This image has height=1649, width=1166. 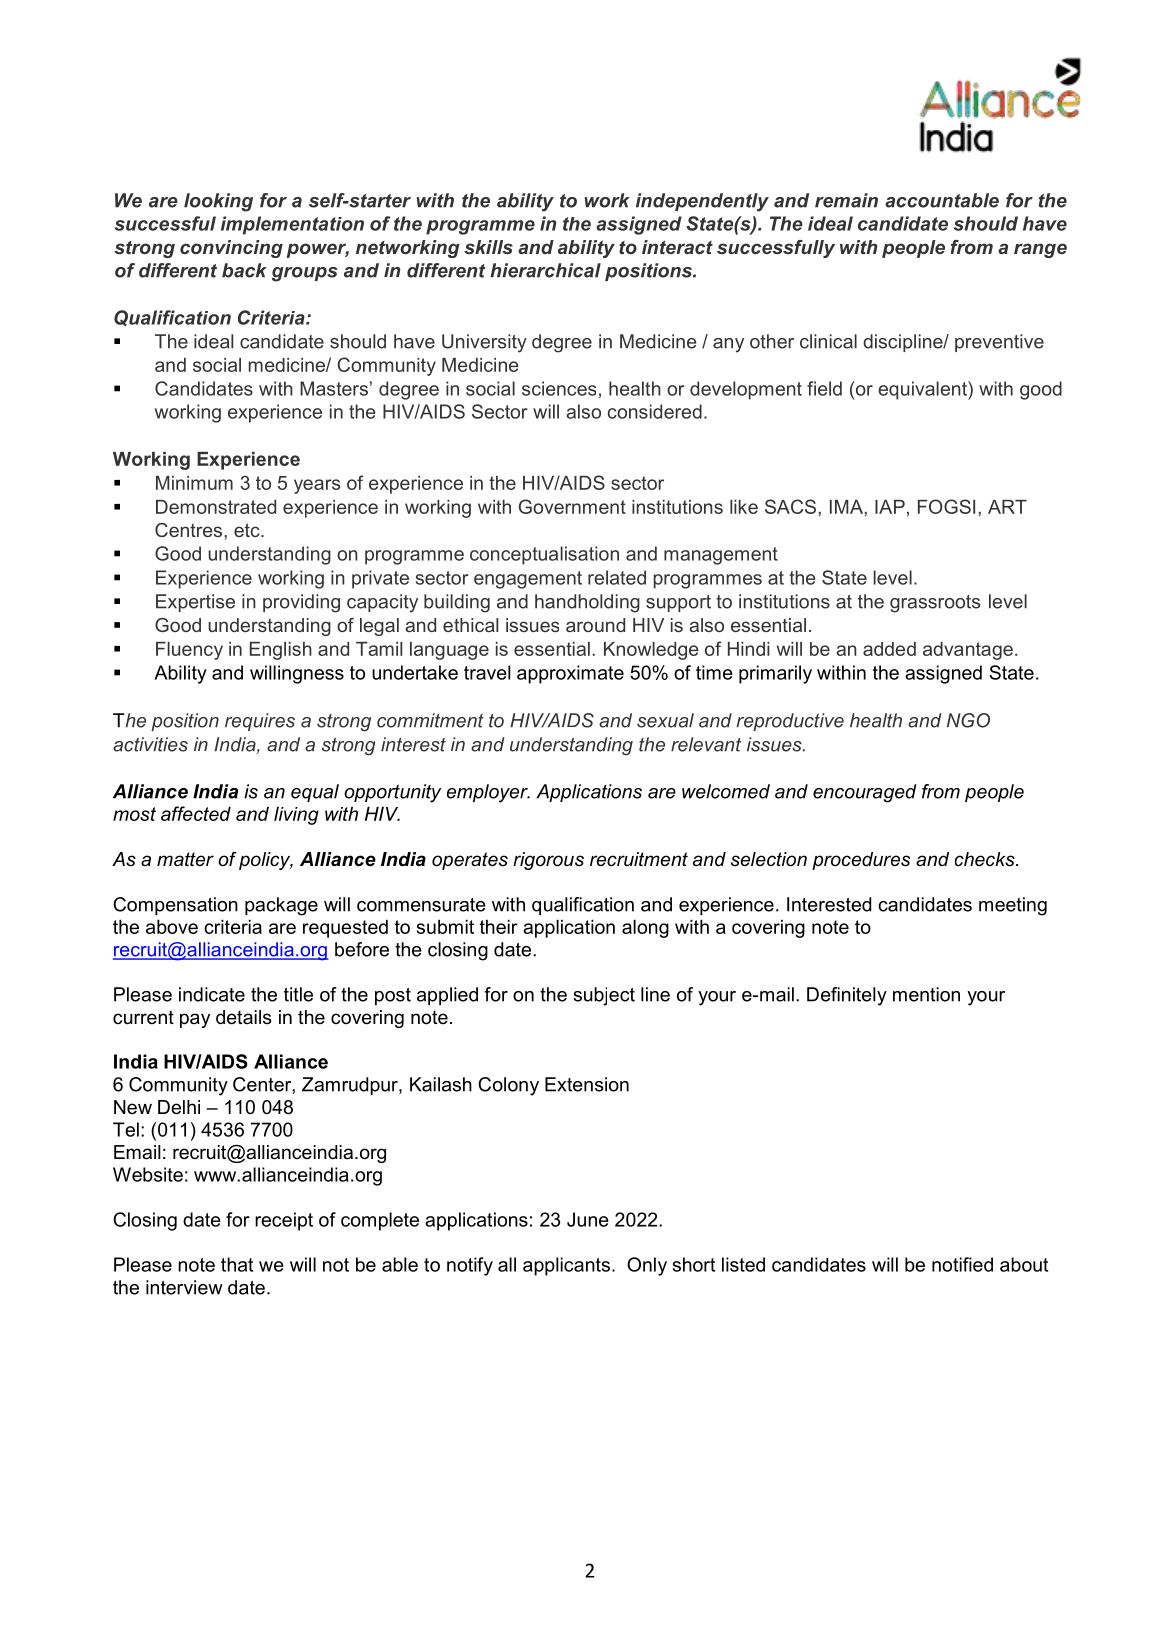 What do you see at coordinates (665, 720) in the image?
I see `sexual` at bounding box center [665, 720].
